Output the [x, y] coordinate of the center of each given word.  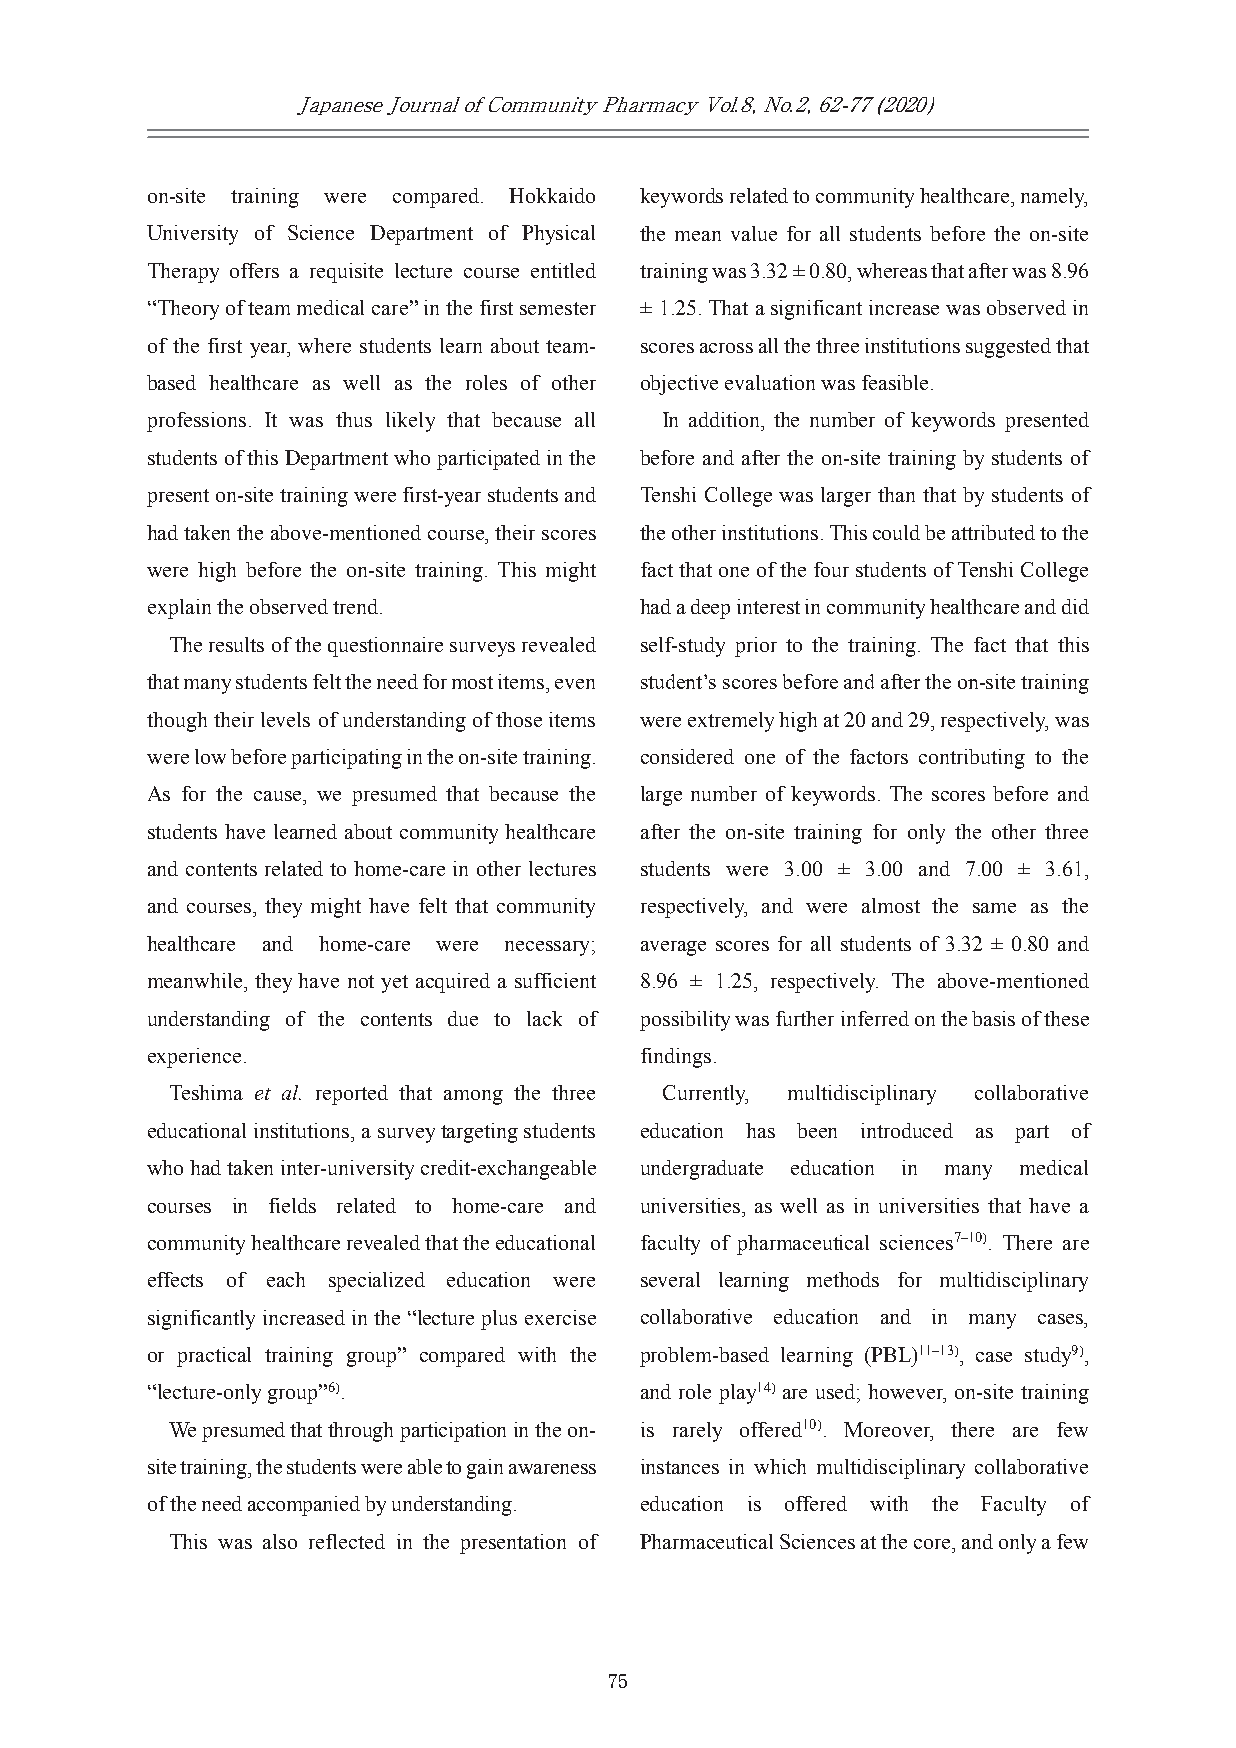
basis [993, 1018]
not [361, 981]
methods [843, 1279]
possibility [685, 1021]
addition [726, 419]
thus [354, 419]
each [286, 1279]
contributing [972, 759]
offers [254, 270]
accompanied [304, 1506]
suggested [1008, 348]
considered [687, 756]
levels [285, 719]
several [670, 1279]
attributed [993, 532]
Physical [558, 235]
